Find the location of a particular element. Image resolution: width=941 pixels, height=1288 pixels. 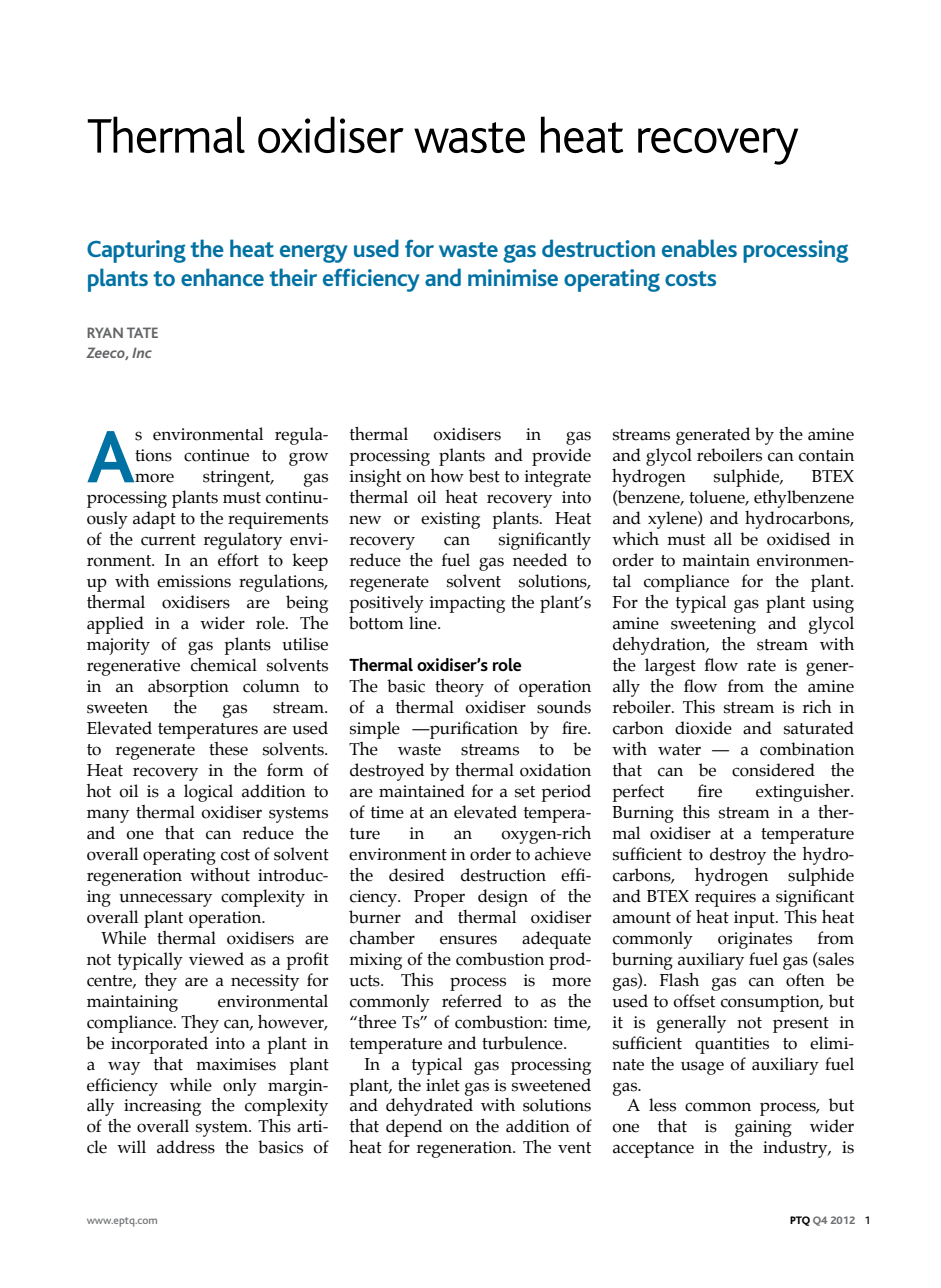

logical is located at coordinates (208, 793).
